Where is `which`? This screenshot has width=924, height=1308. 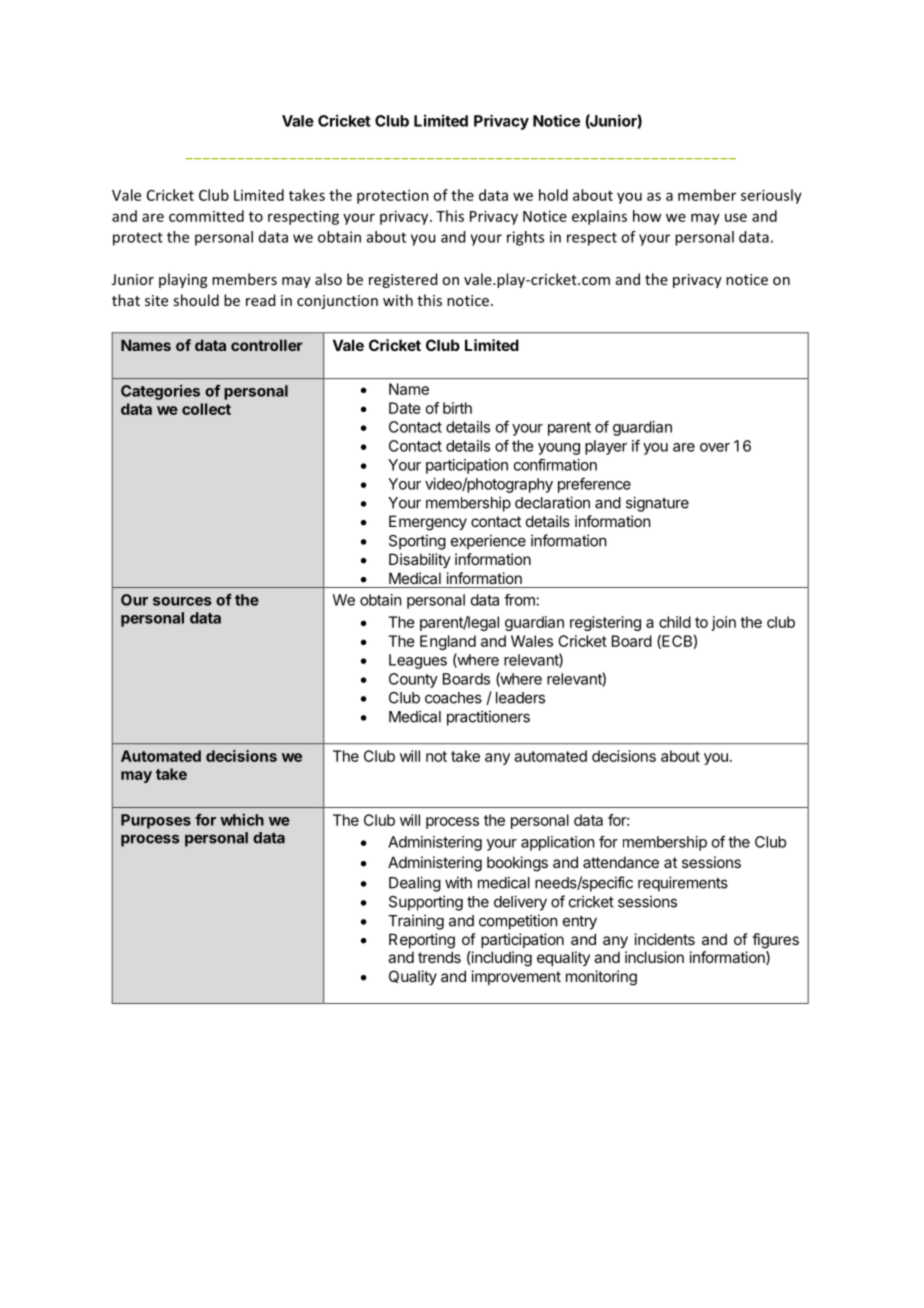
which is located at coordinates (242, 819).
